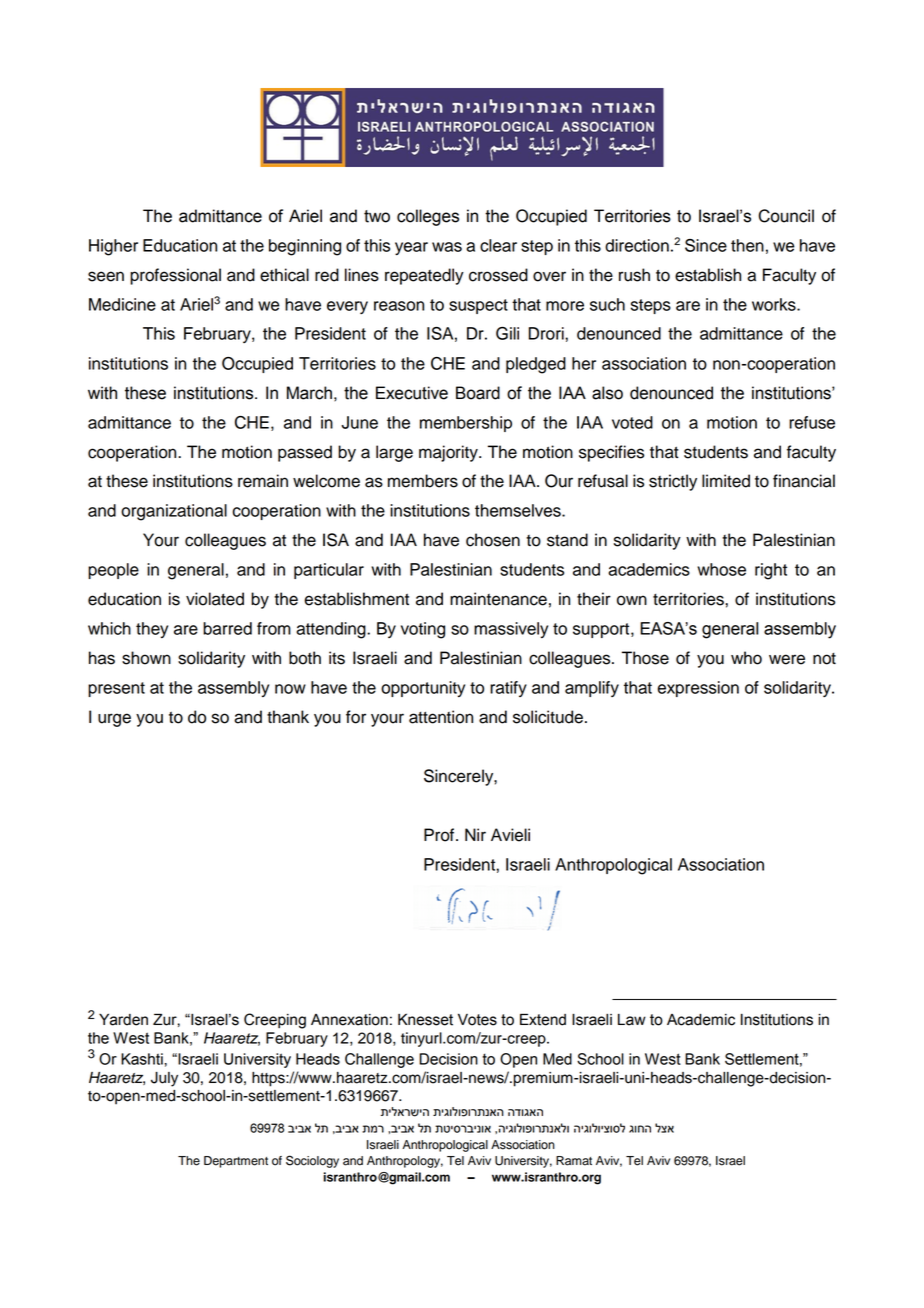 The image size is (924, 1308). Describe the element at coordinates (215, 599) in the screenshot. I see `violated` at that location.
